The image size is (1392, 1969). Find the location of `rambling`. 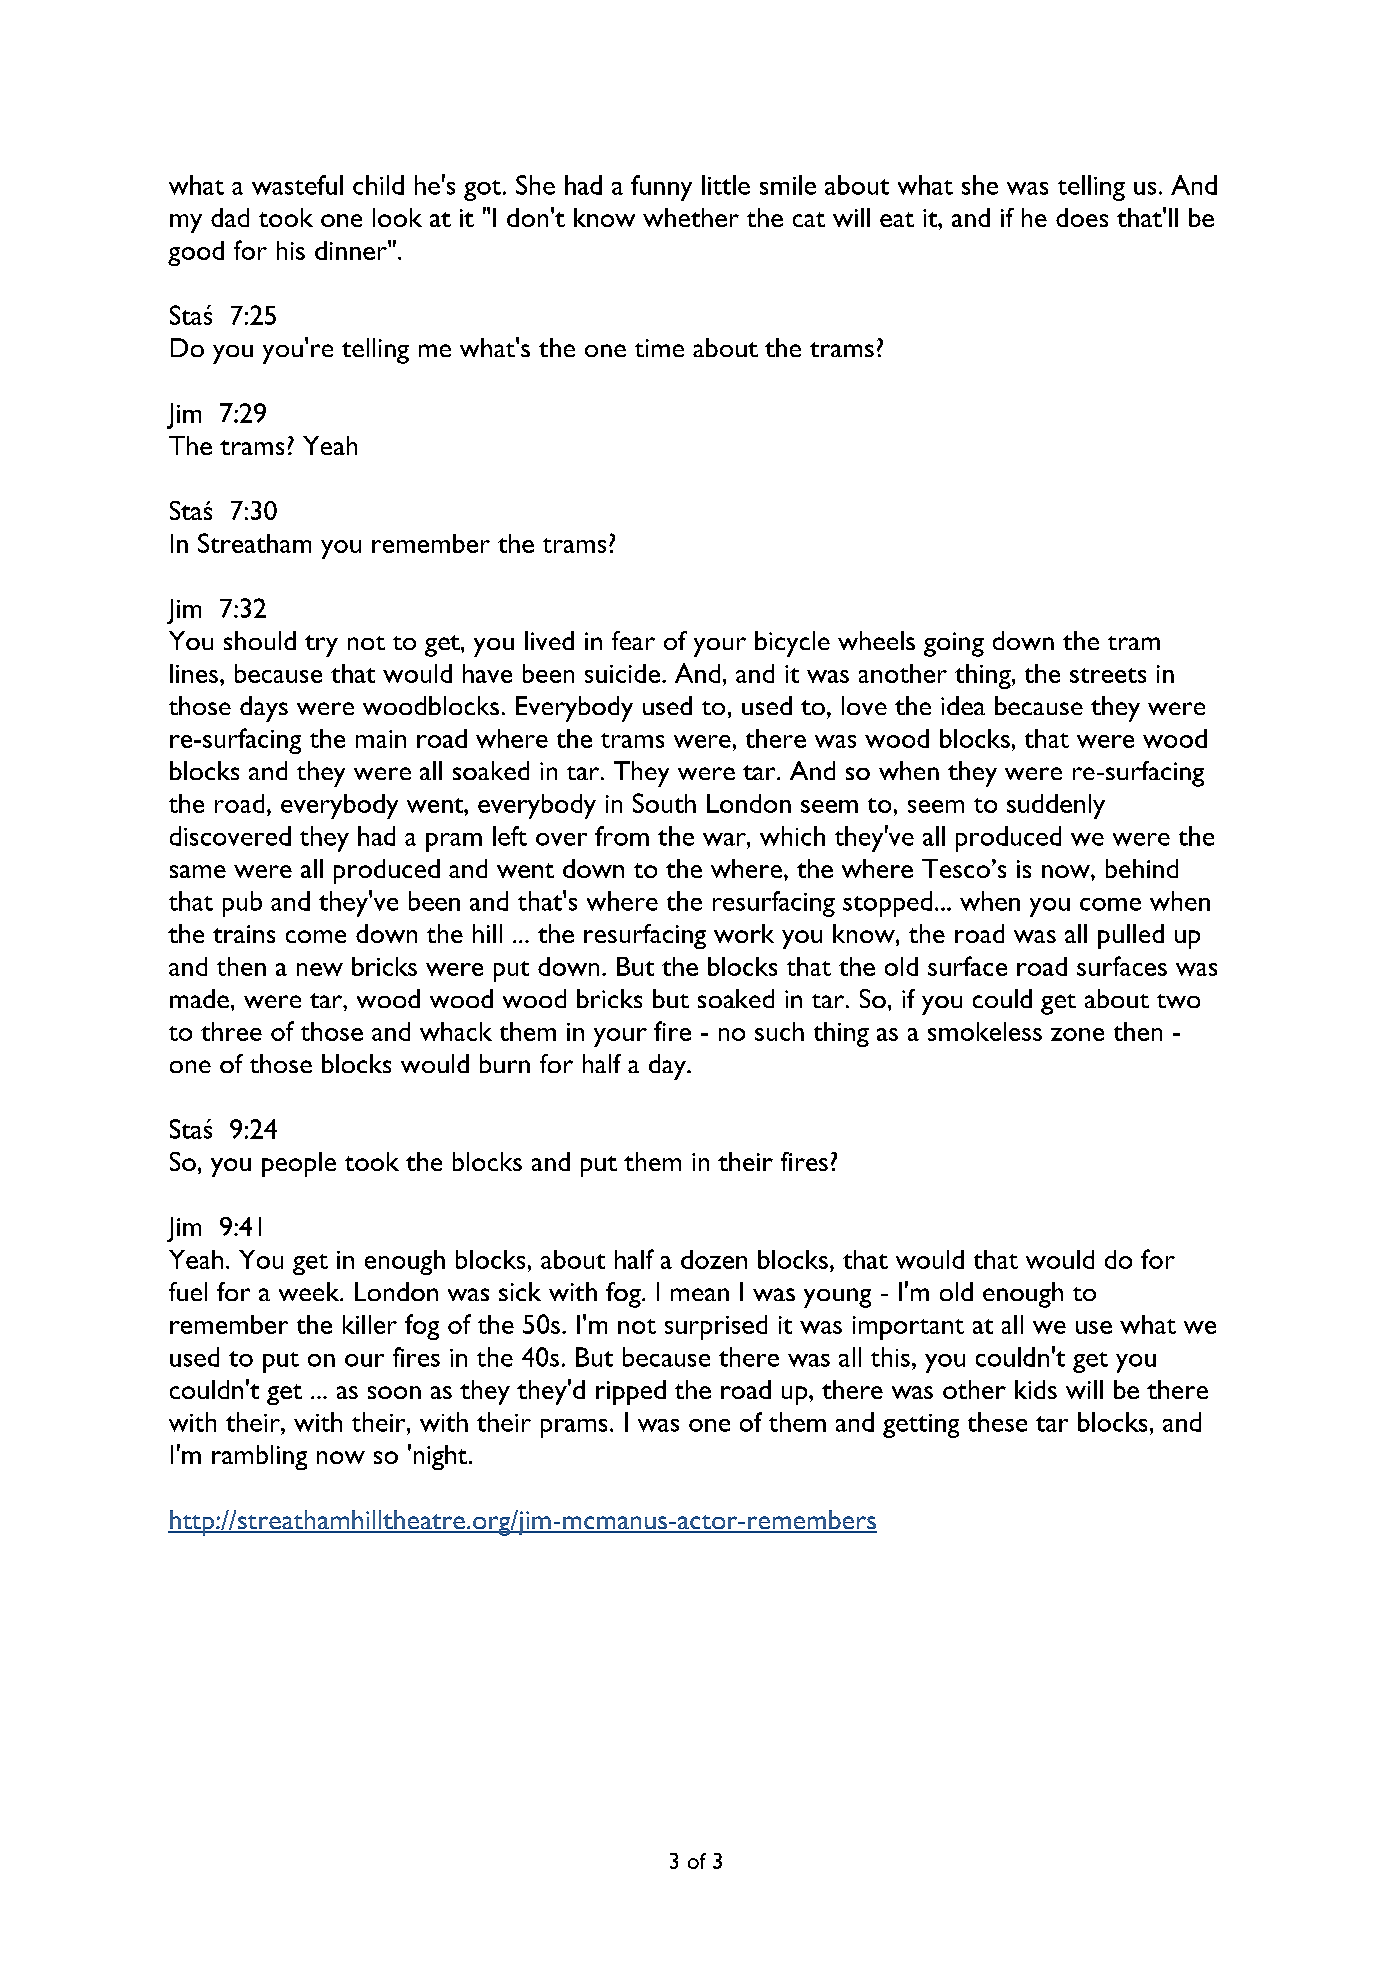

rambling is located at coordinates (259, 1457).
